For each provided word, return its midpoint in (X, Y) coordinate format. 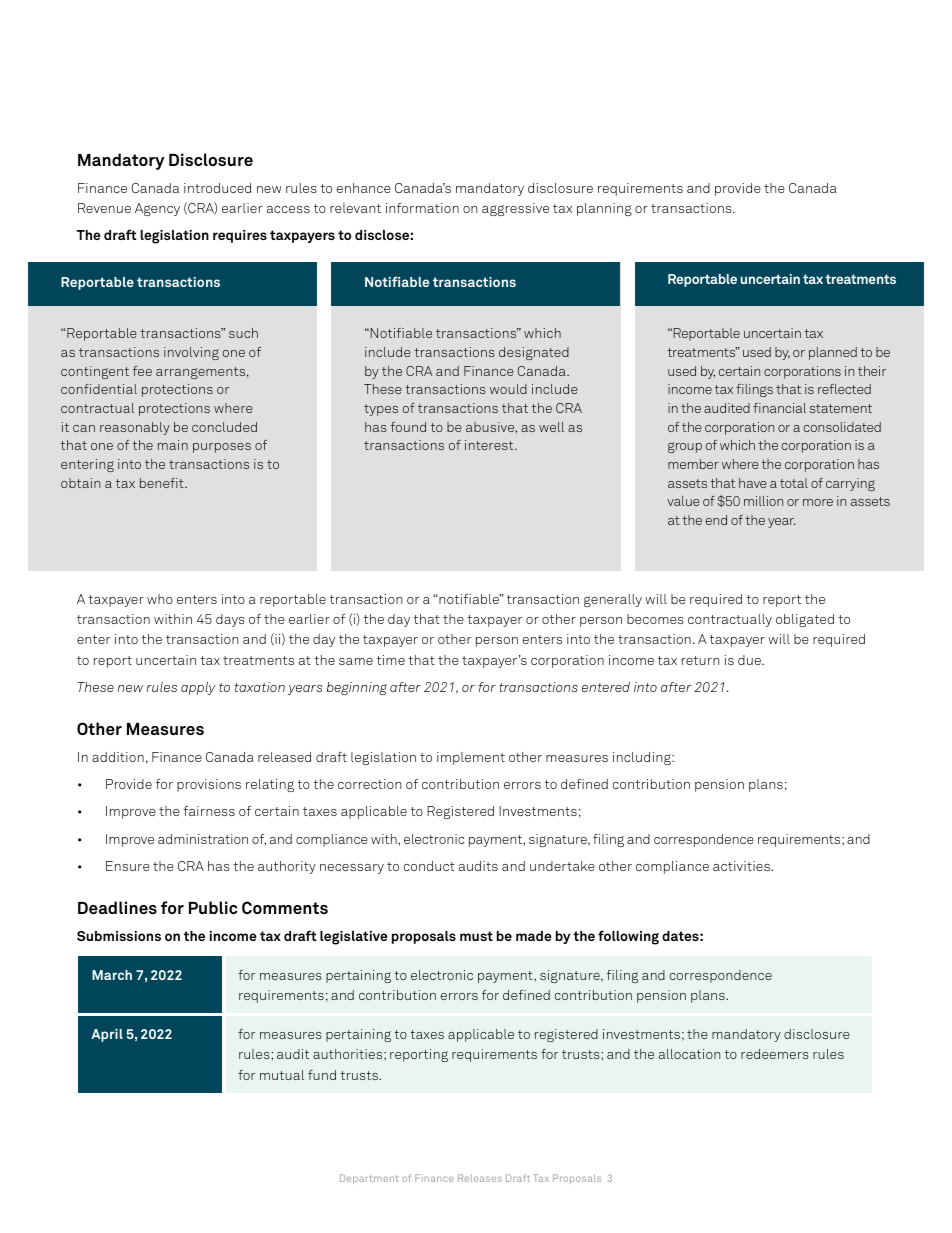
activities (742, 866)
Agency (157, 209)
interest (490, 445)
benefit (163, 483)
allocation (689, 1054)
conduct (429, 866)
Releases (480, 1178)
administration (203, 839)
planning (604, 209)
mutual (282, 1075)
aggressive (515, 209)
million (763, 501)
